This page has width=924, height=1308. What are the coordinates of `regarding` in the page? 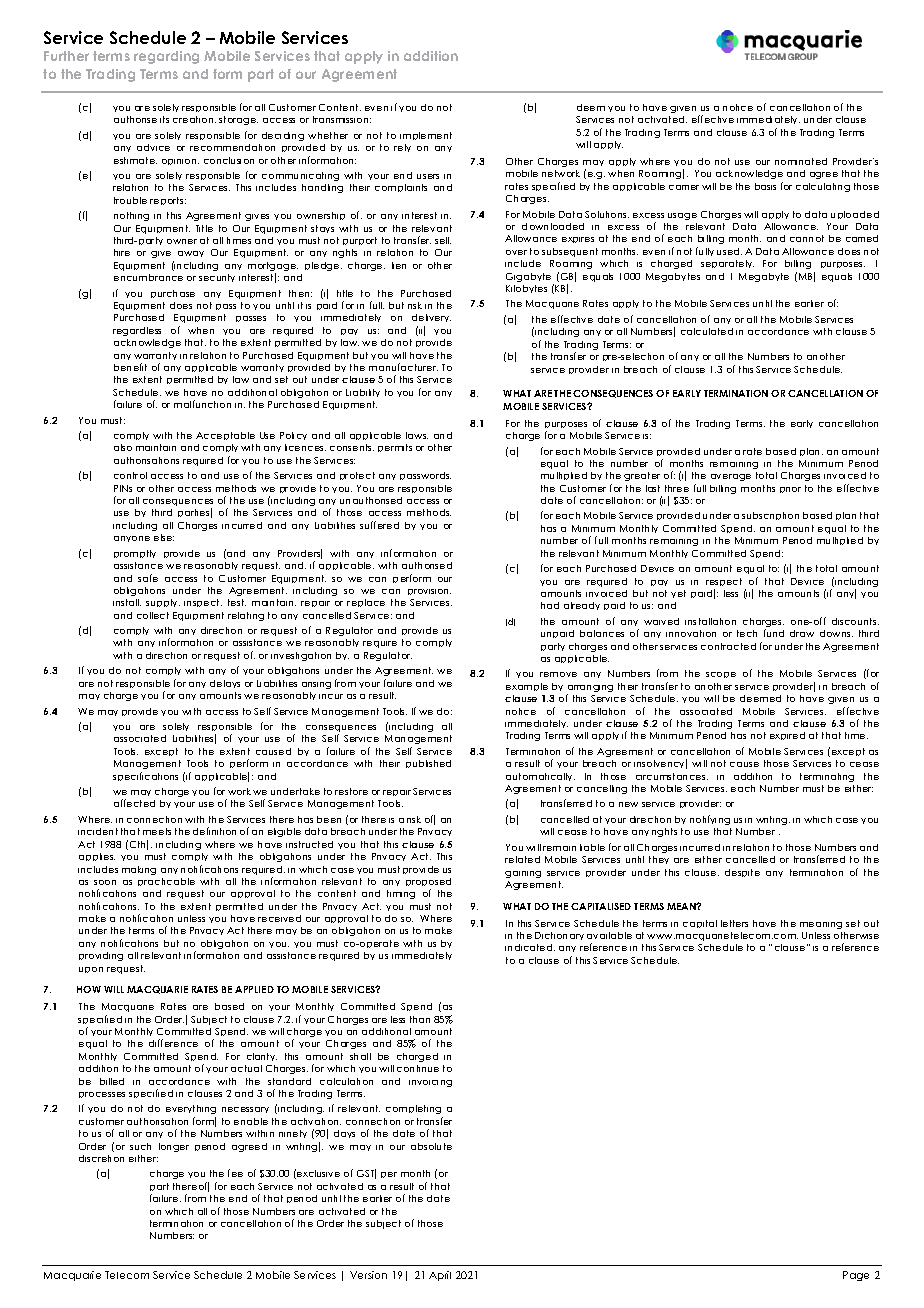 It's located at (166, 57).
